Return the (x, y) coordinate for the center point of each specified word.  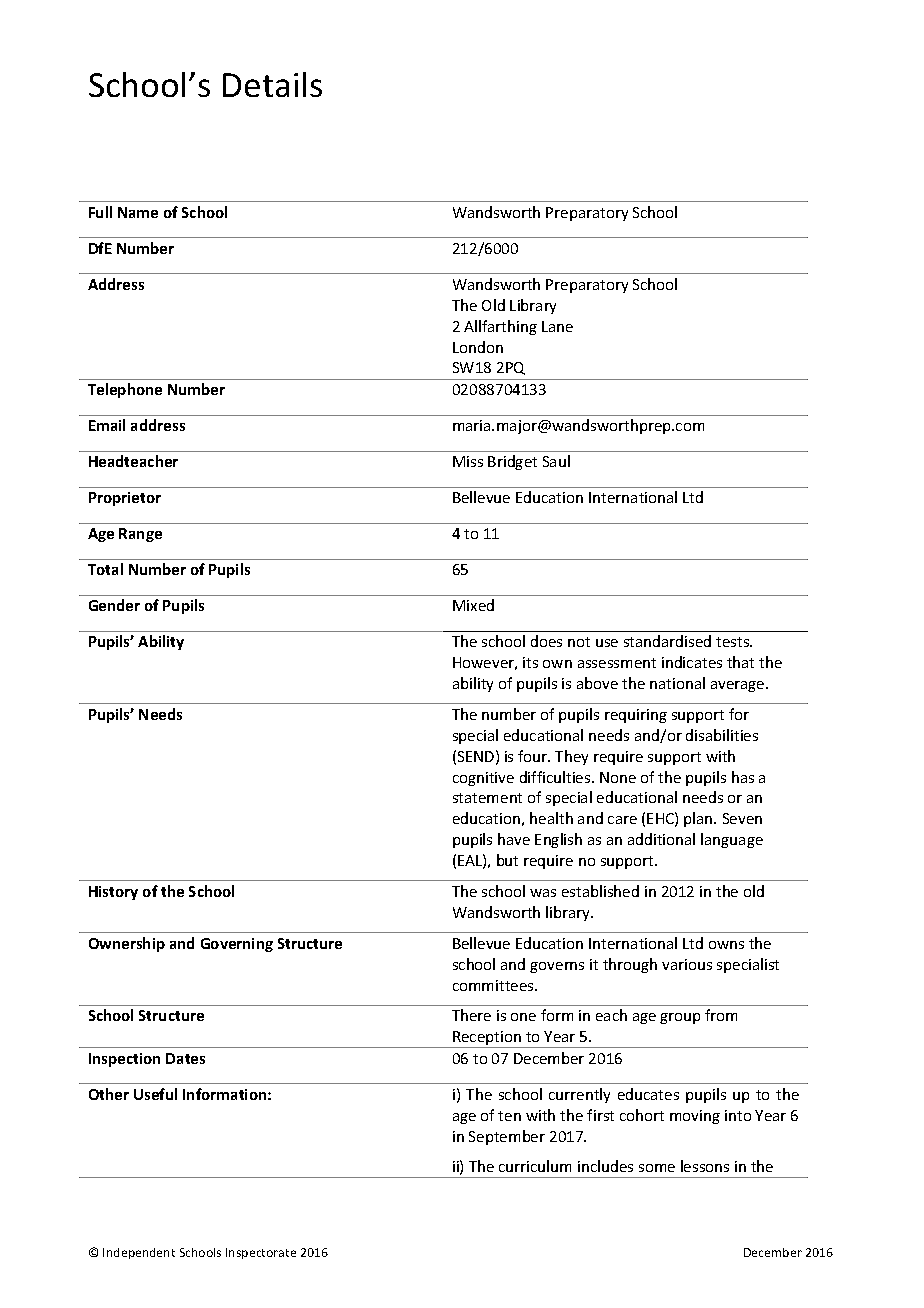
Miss (468, 461)
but (507, 860)
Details (272, 84)
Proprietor (125, 499)
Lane (557, 326)
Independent (139, 1253)
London (478, 347)
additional (661, 839)
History (113, 893)
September (507, 1137)
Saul (556, 461)
